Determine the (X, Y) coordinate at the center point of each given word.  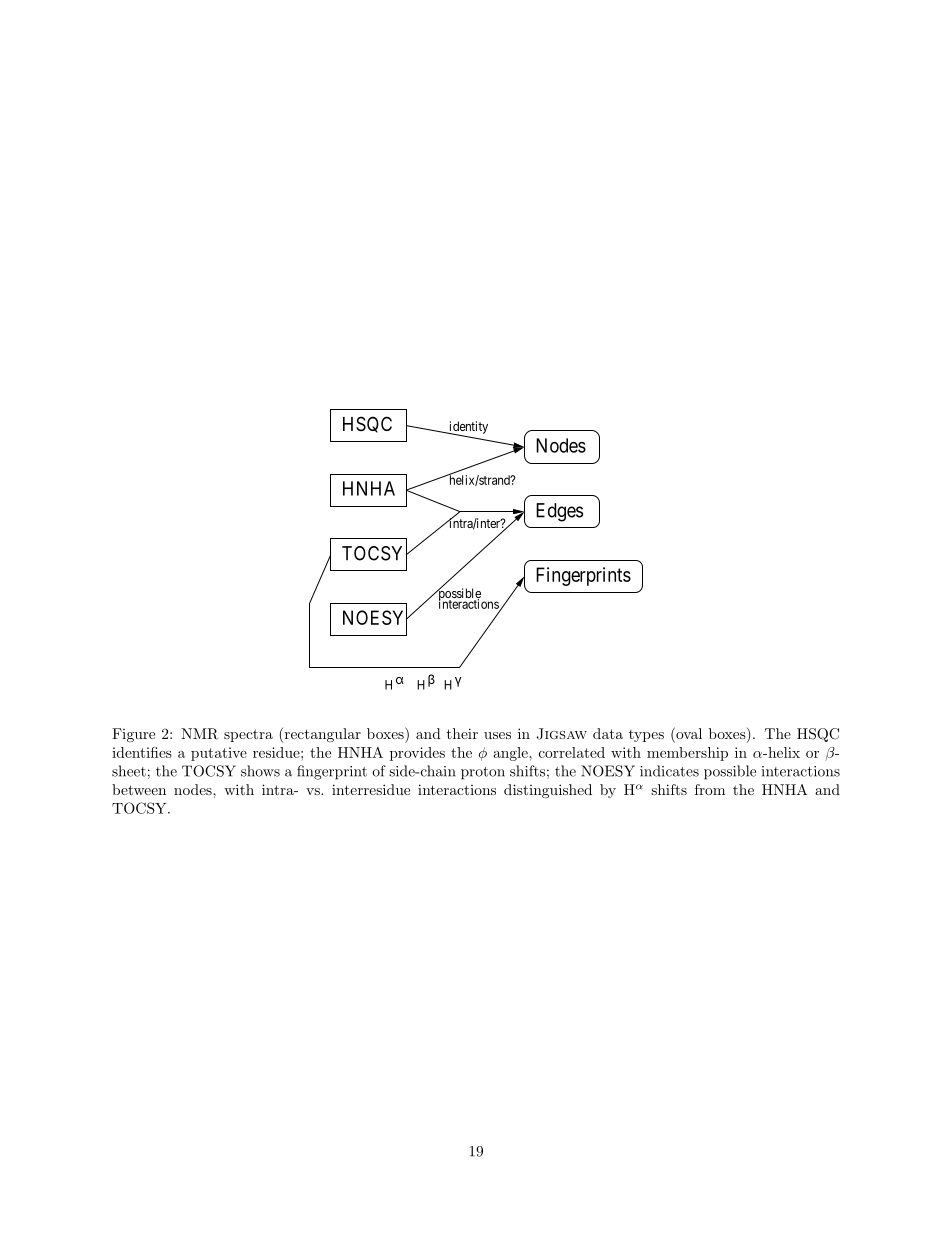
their (462, 733)
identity (467, 428)
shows (260, 771)
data (608, 733)
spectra (248, 735)
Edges (559, 512)
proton (483, 773)
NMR (199, 734)
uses (497, 735)
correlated (572, 752)
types (646, 736)
